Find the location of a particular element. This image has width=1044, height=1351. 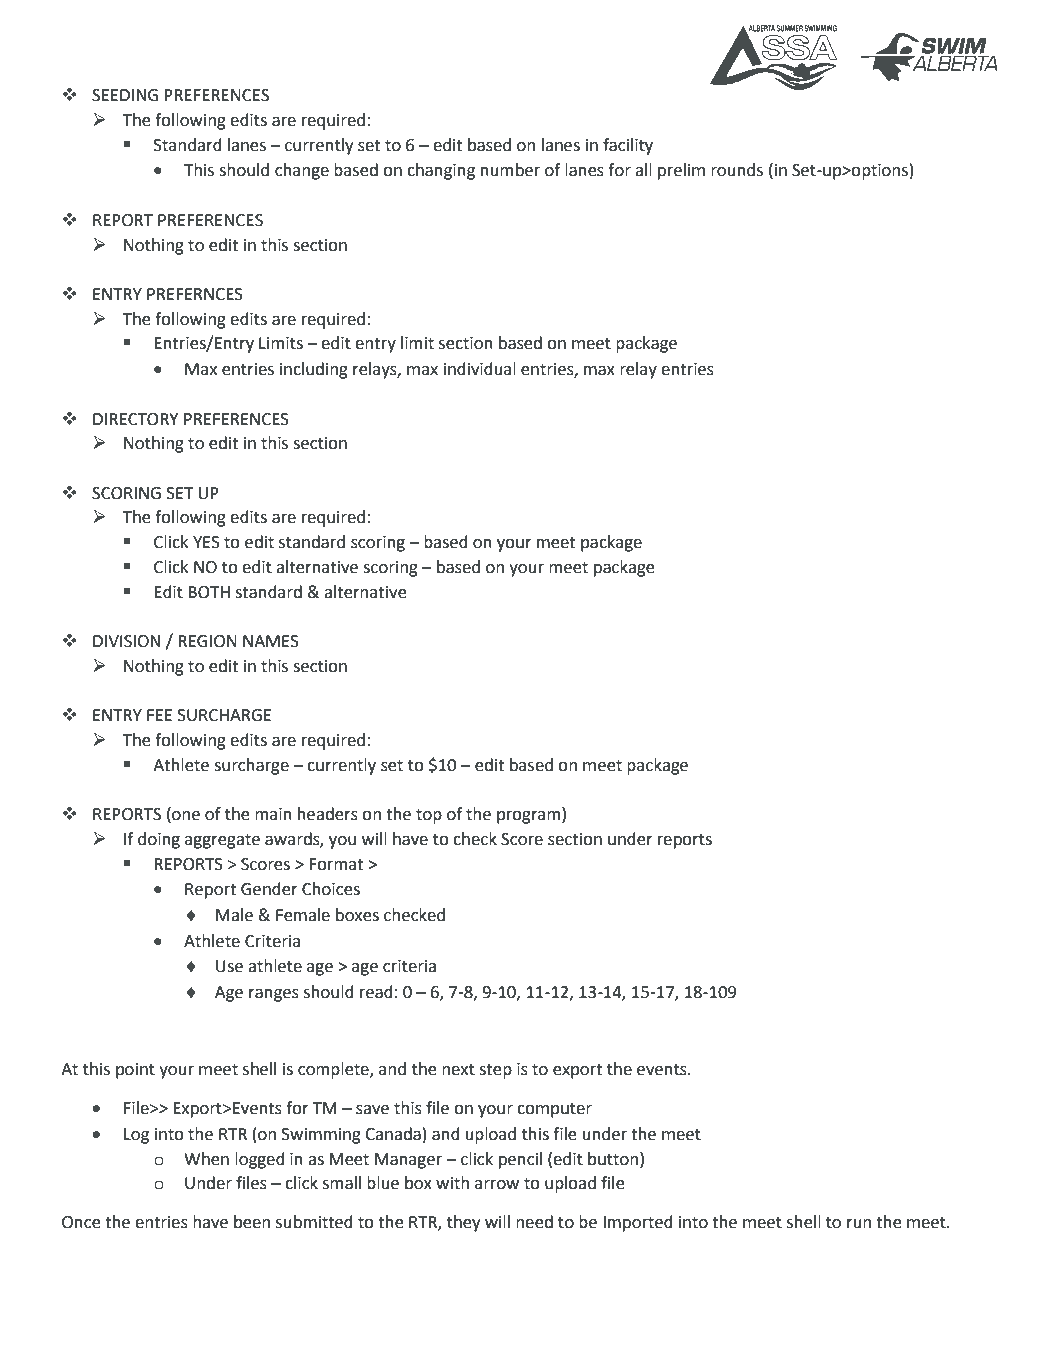

program is located at coordinates (530, 817).
